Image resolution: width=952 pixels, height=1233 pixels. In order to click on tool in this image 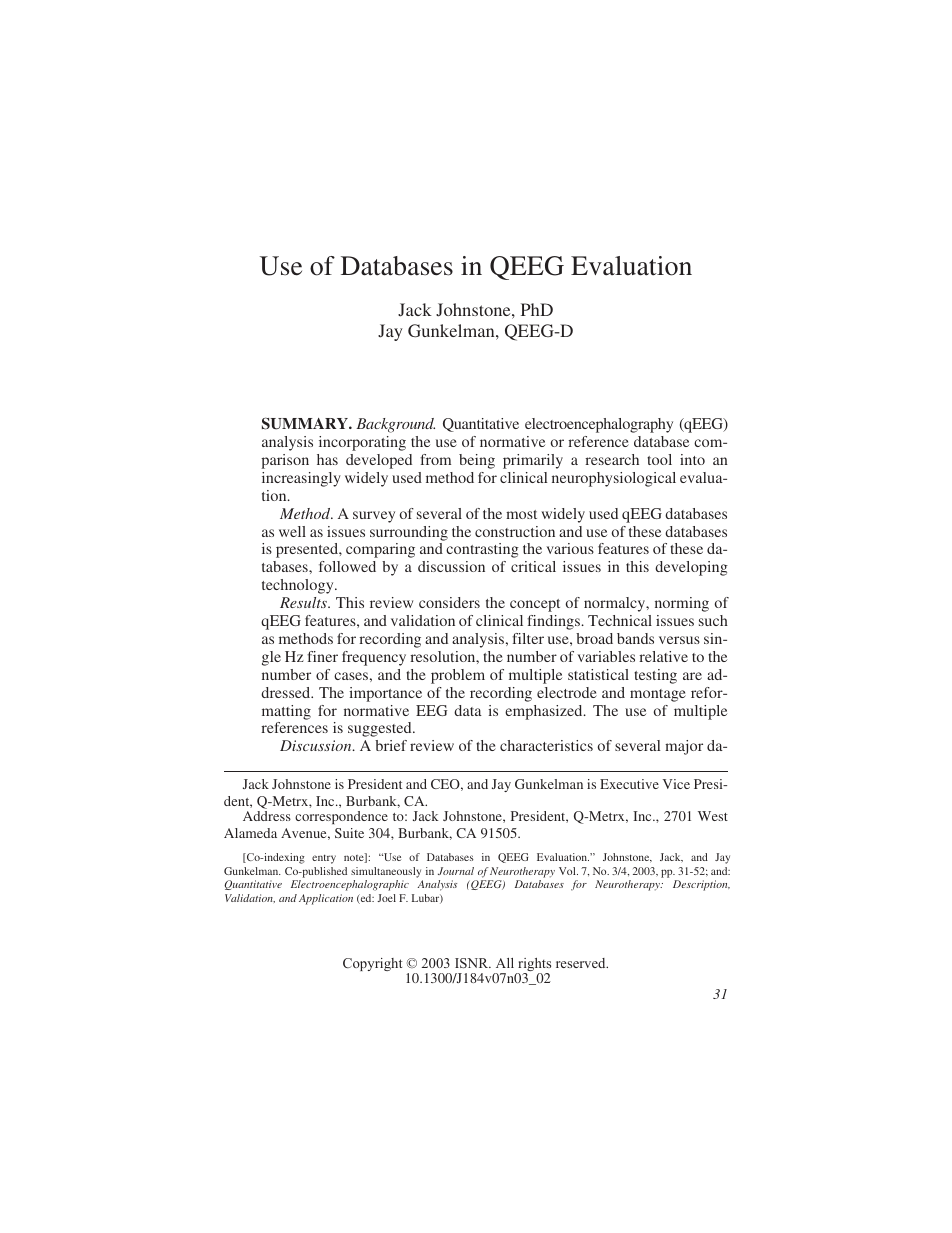, I will do `click(659, 459)`.
